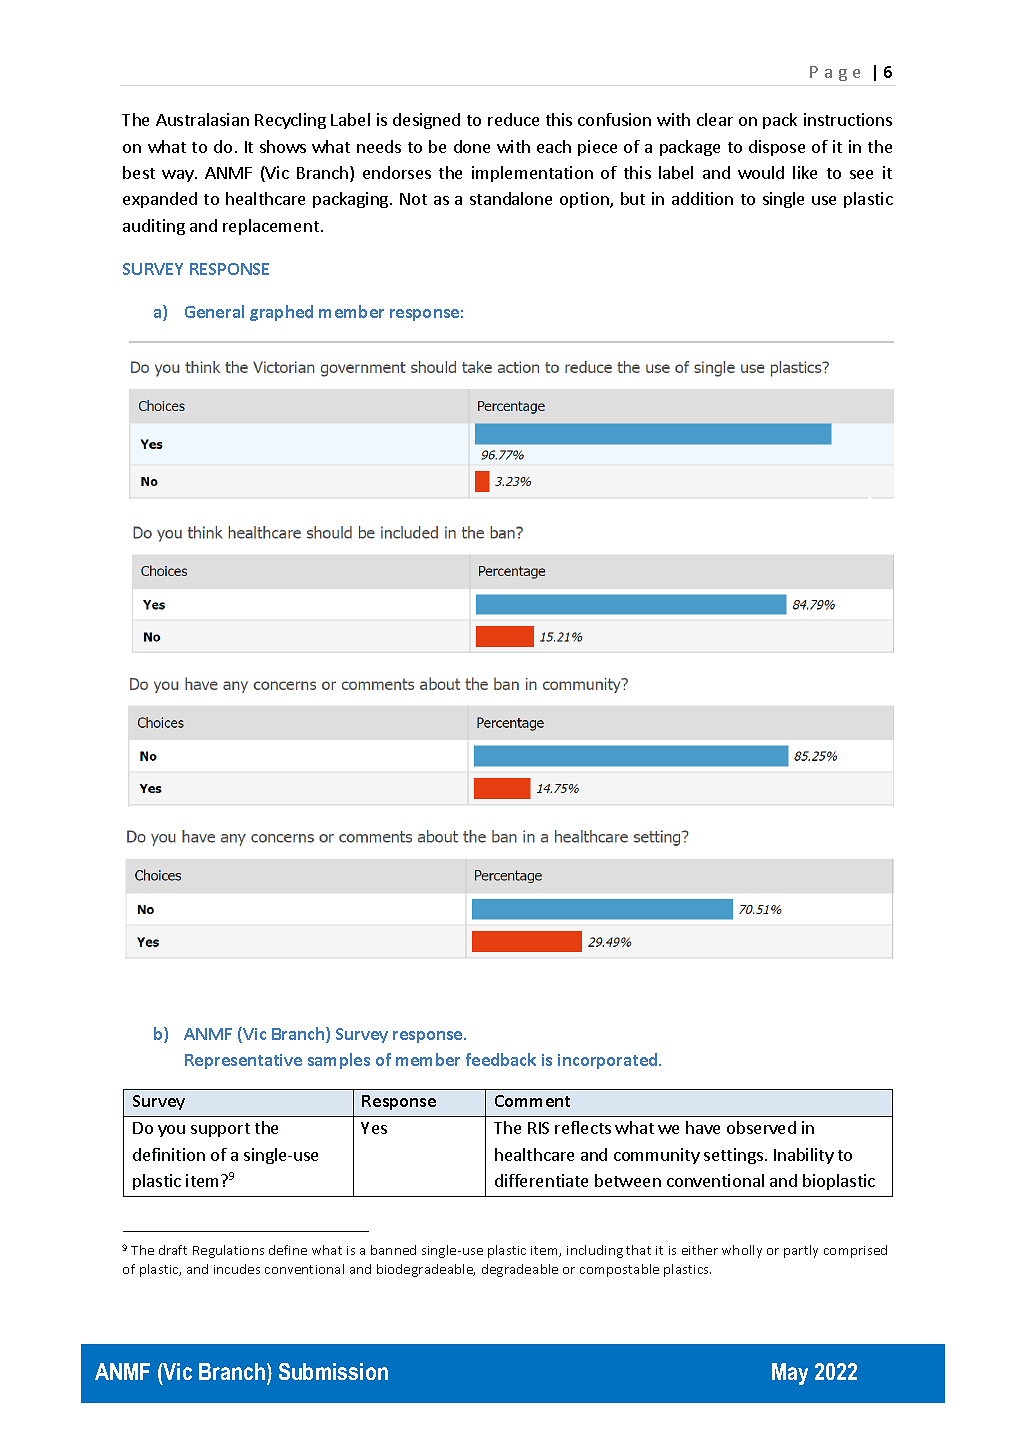 The height and width of the screenshot is (1437, 1016). What do you see at coordinates (777, 148) in the screenshot?
I see `dispose` at bounding box center [777, 148].
